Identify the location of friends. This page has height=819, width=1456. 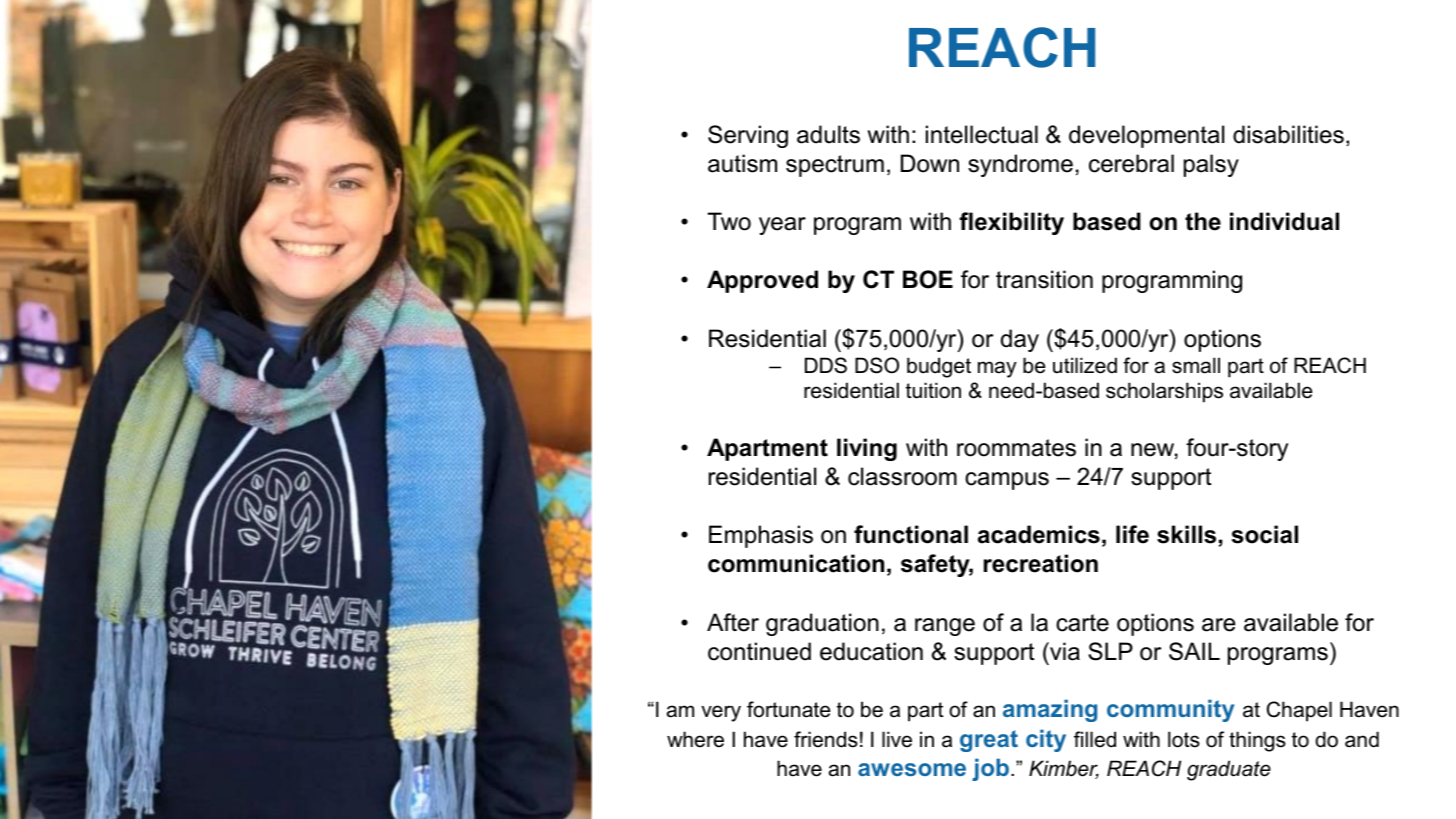
(826, 739).
